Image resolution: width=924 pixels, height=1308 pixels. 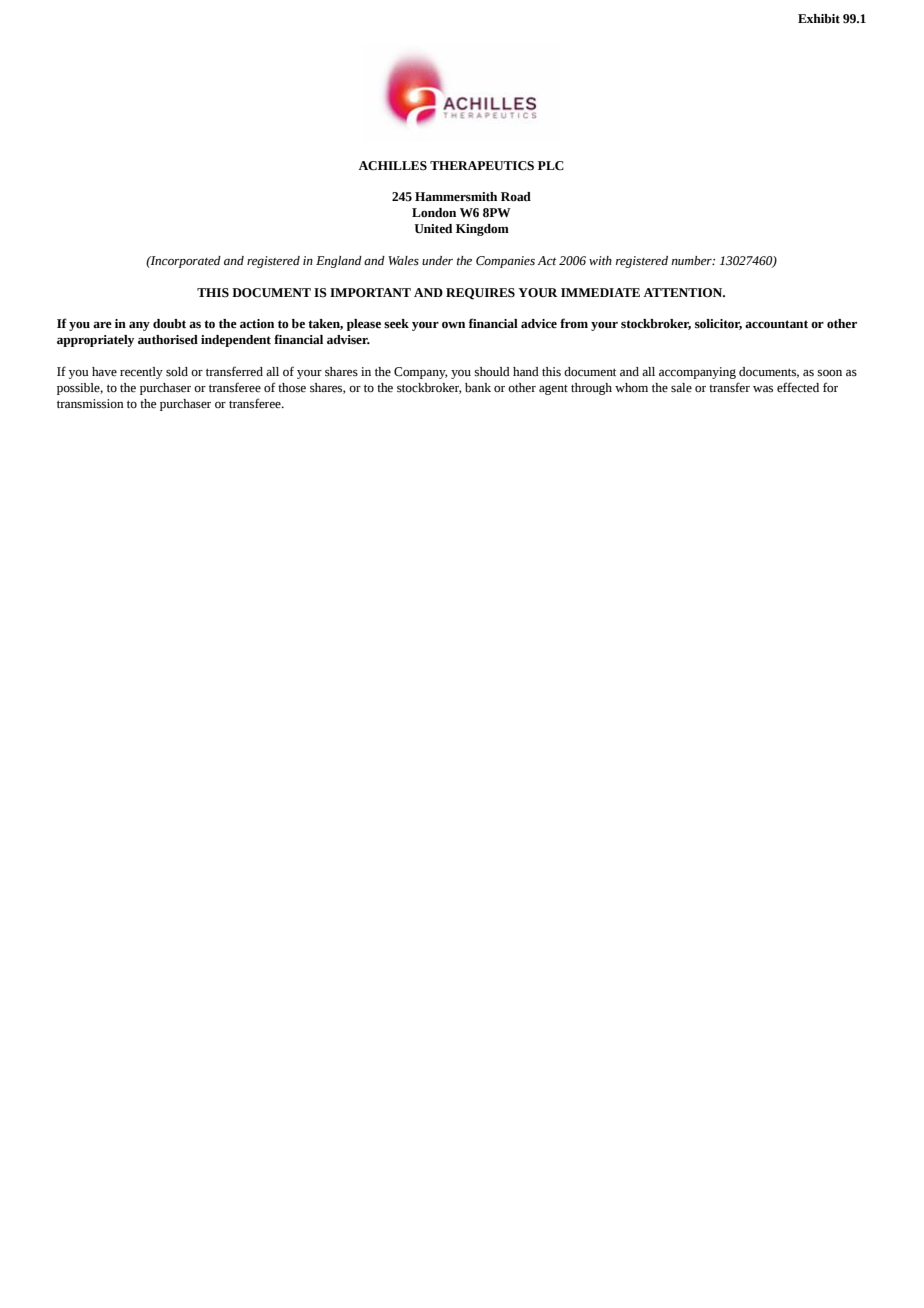 I want to click on ACHILLES, so click(x=393, y=166).
